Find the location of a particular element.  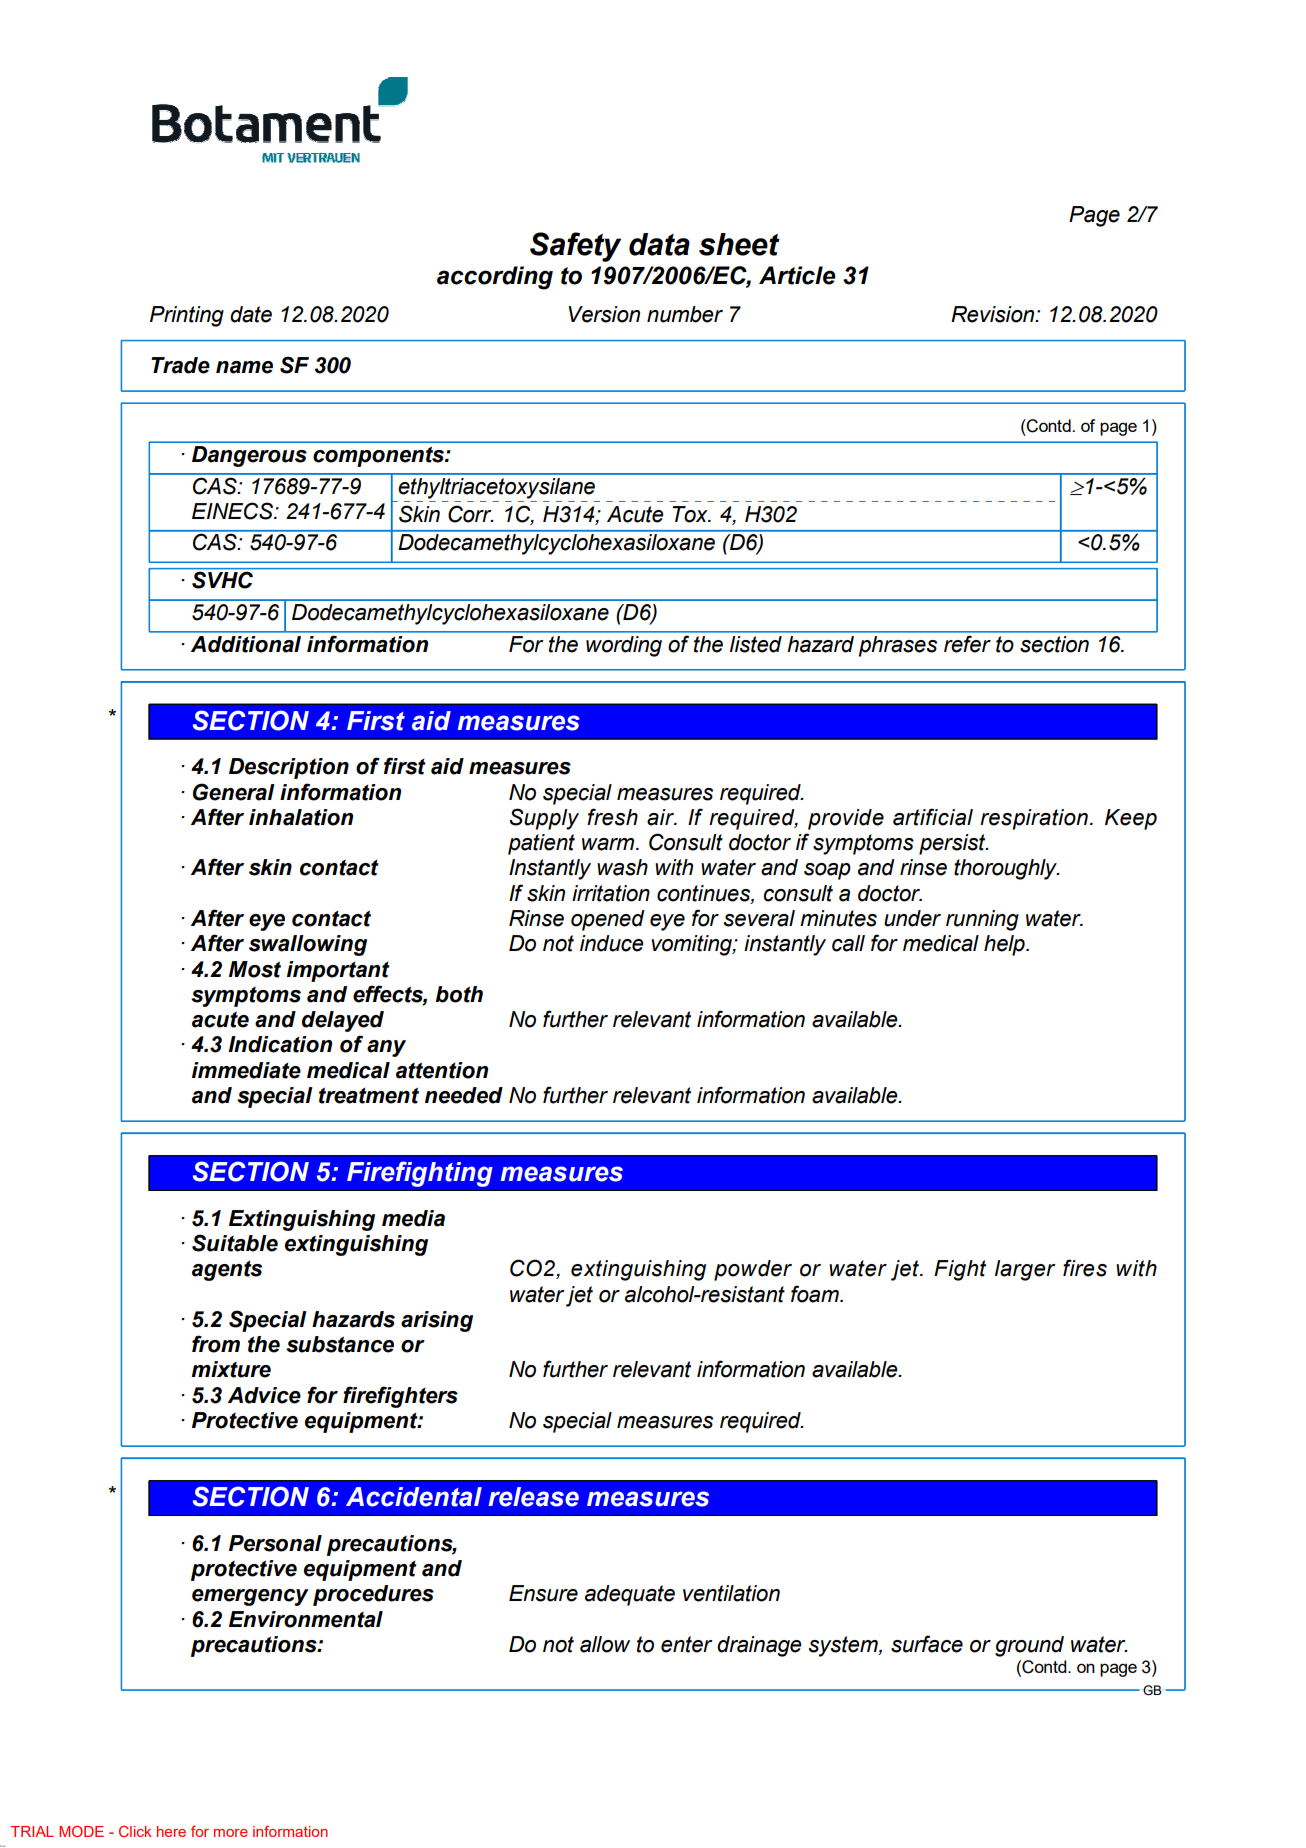

Version is located at coordinates (604, 314).
